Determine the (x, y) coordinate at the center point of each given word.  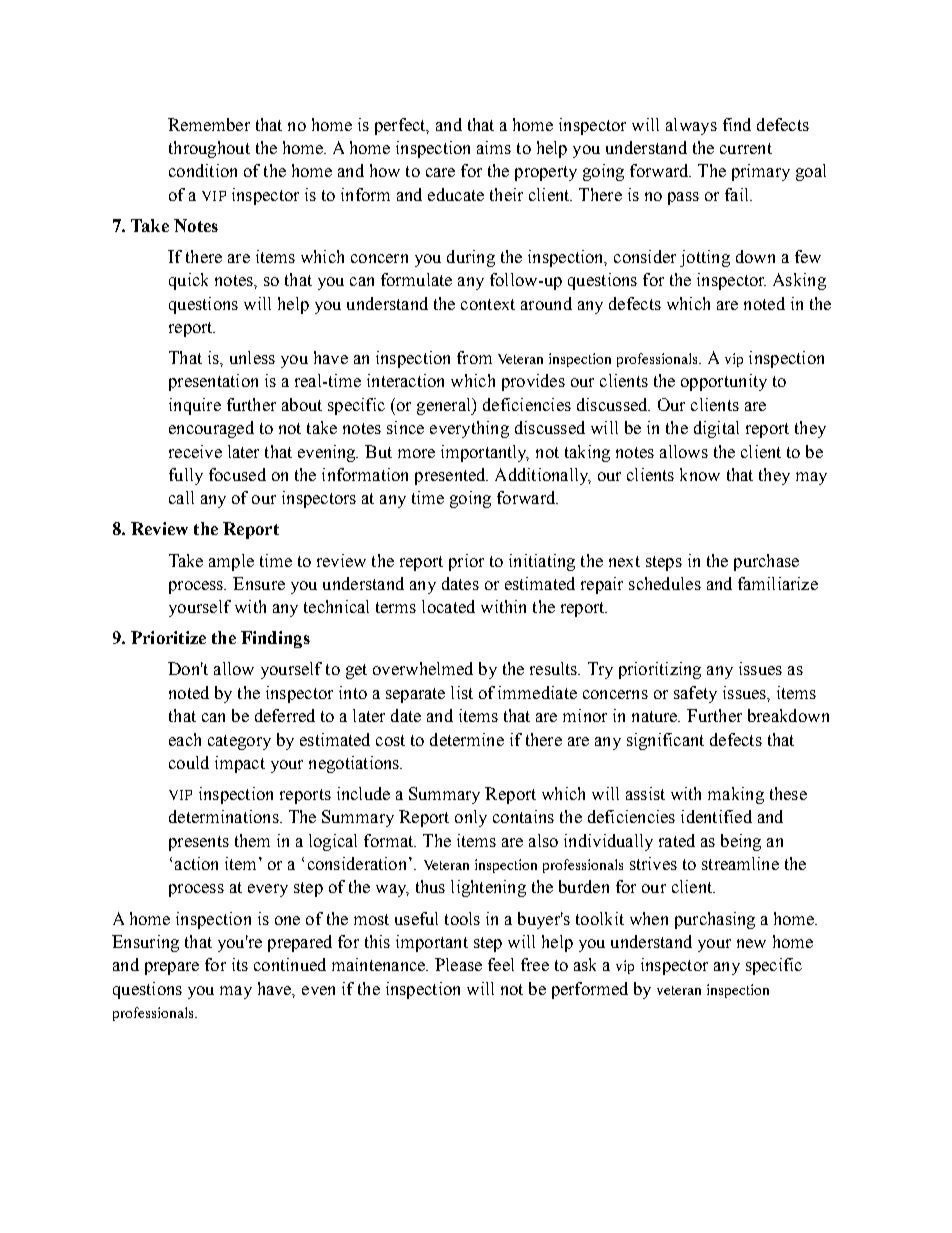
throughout (209, 149)
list (462, 692)
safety (695, 694)
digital (716, 429)
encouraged (211, 429)
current (746, 148)
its (240, 964)
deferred (285, 715)
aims (494, 147)
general (445, 406)
